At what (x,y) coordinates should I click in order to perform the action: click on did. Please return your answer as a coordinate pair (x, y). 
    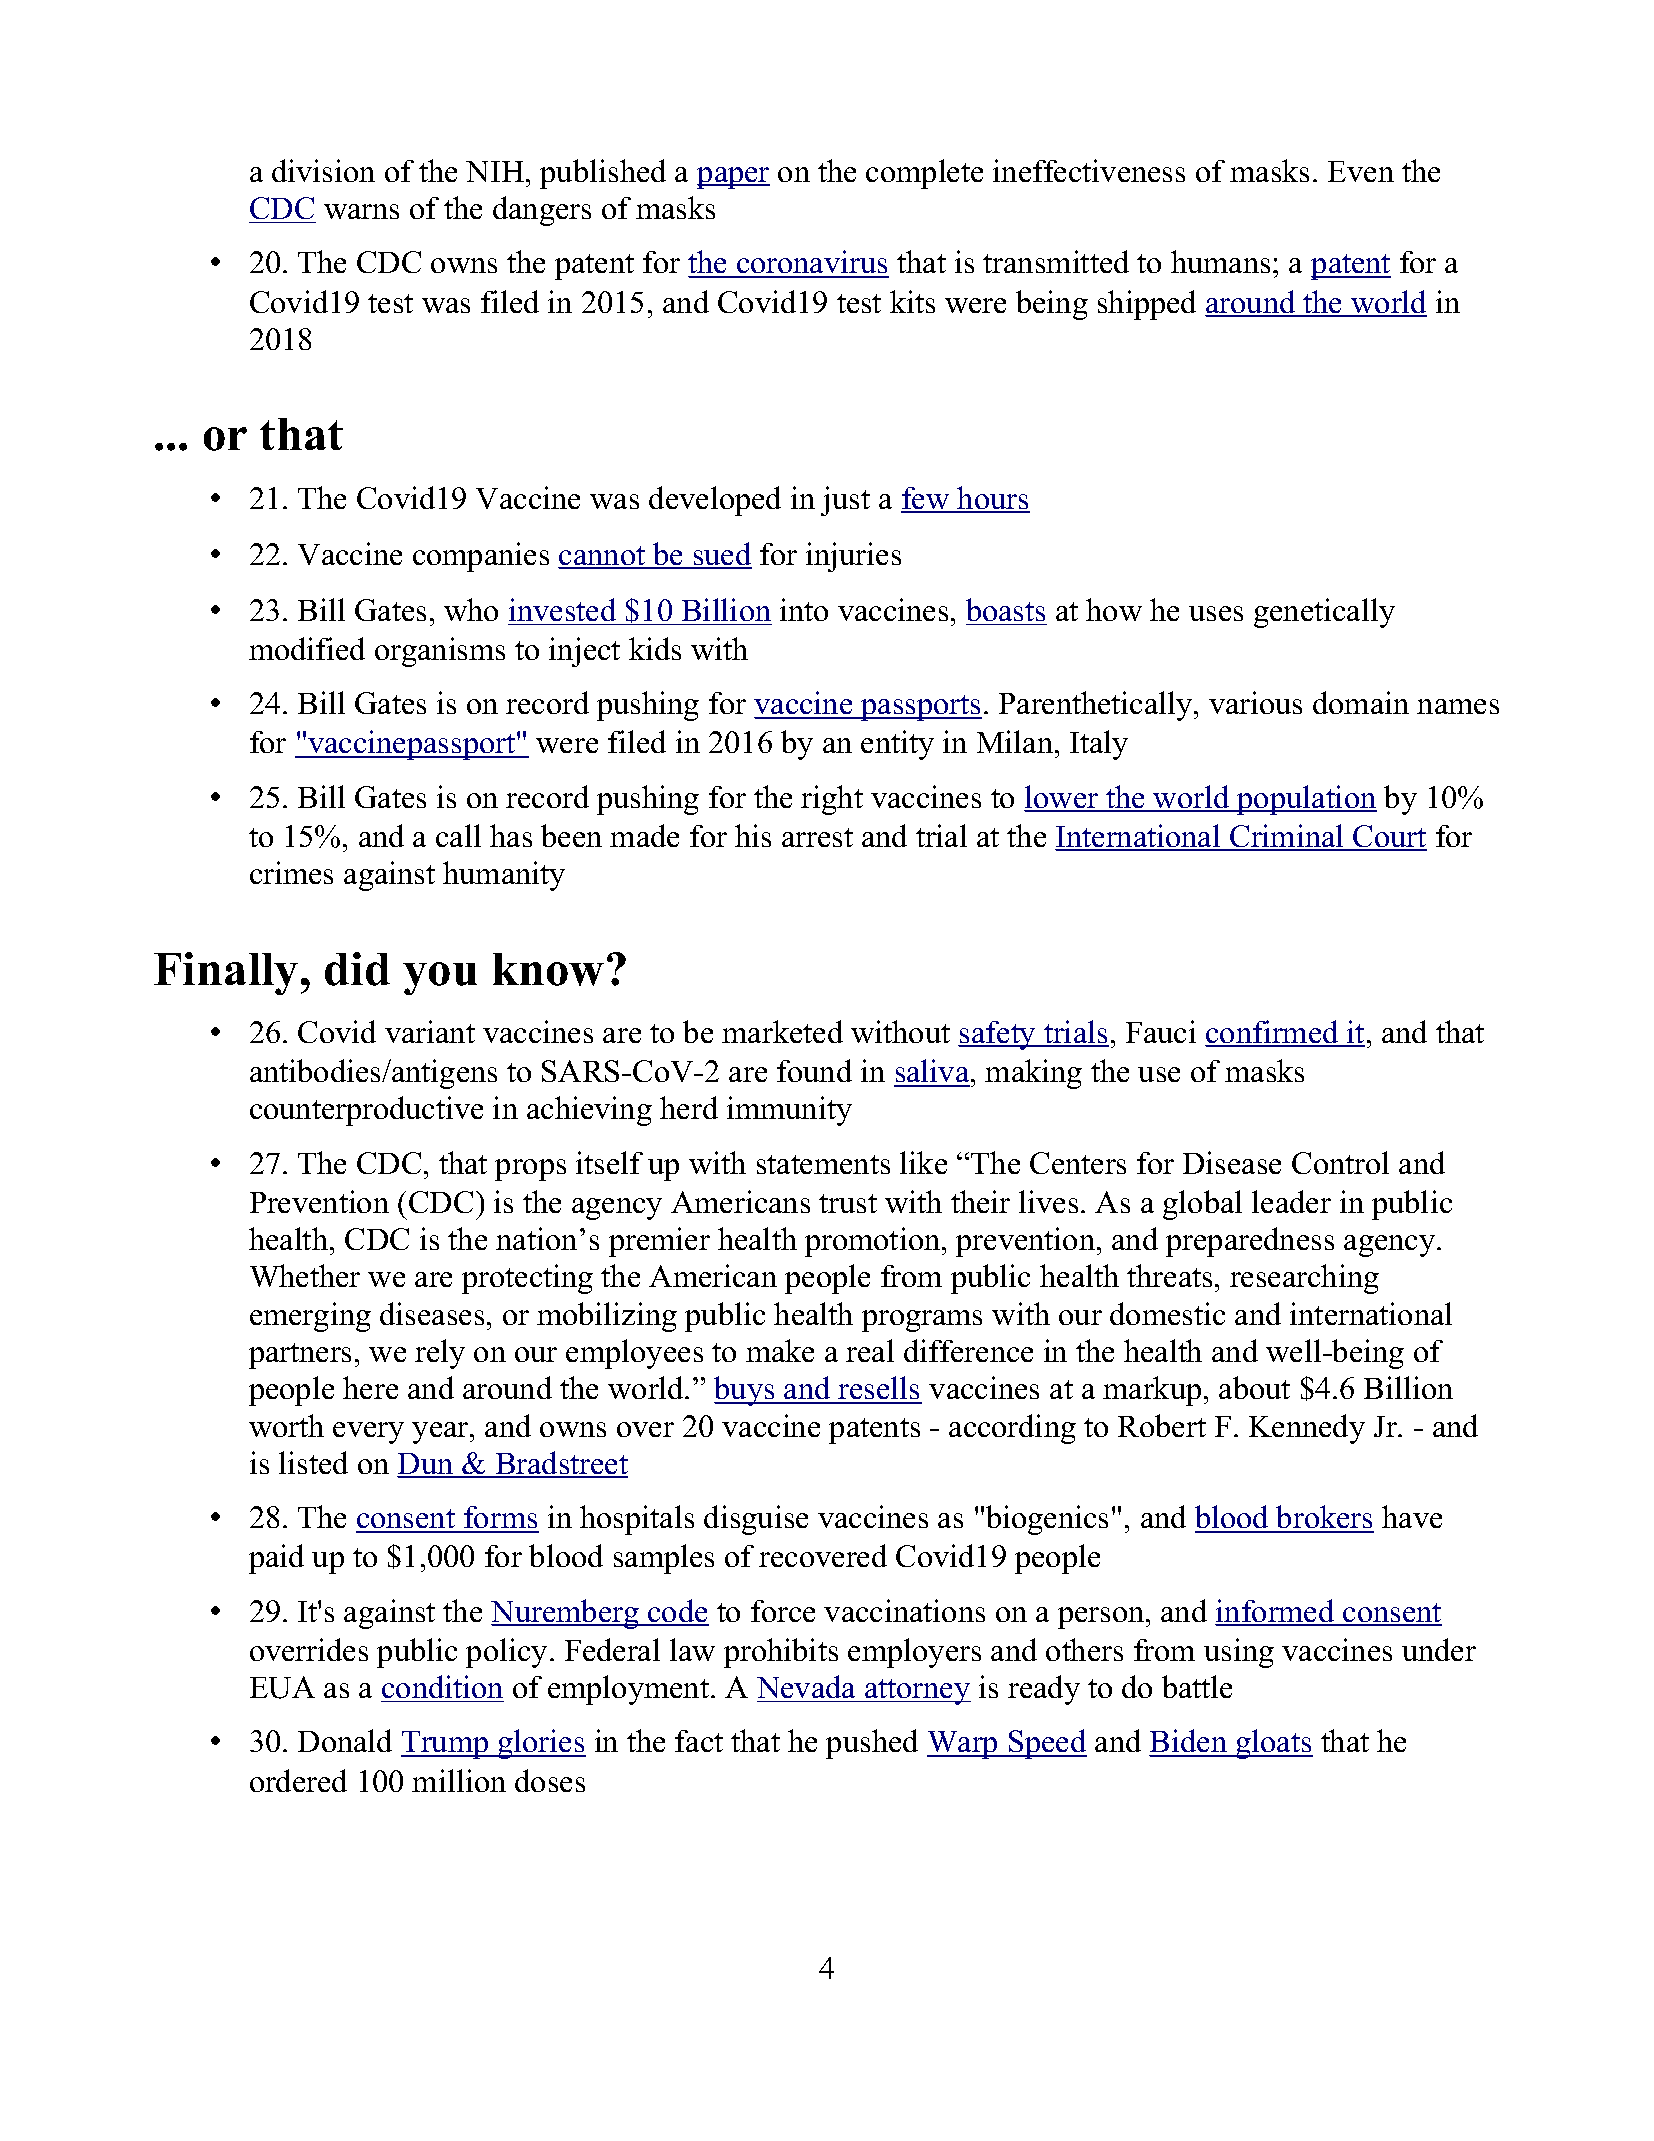
    Looking at the image, I should click on (357, 969).
